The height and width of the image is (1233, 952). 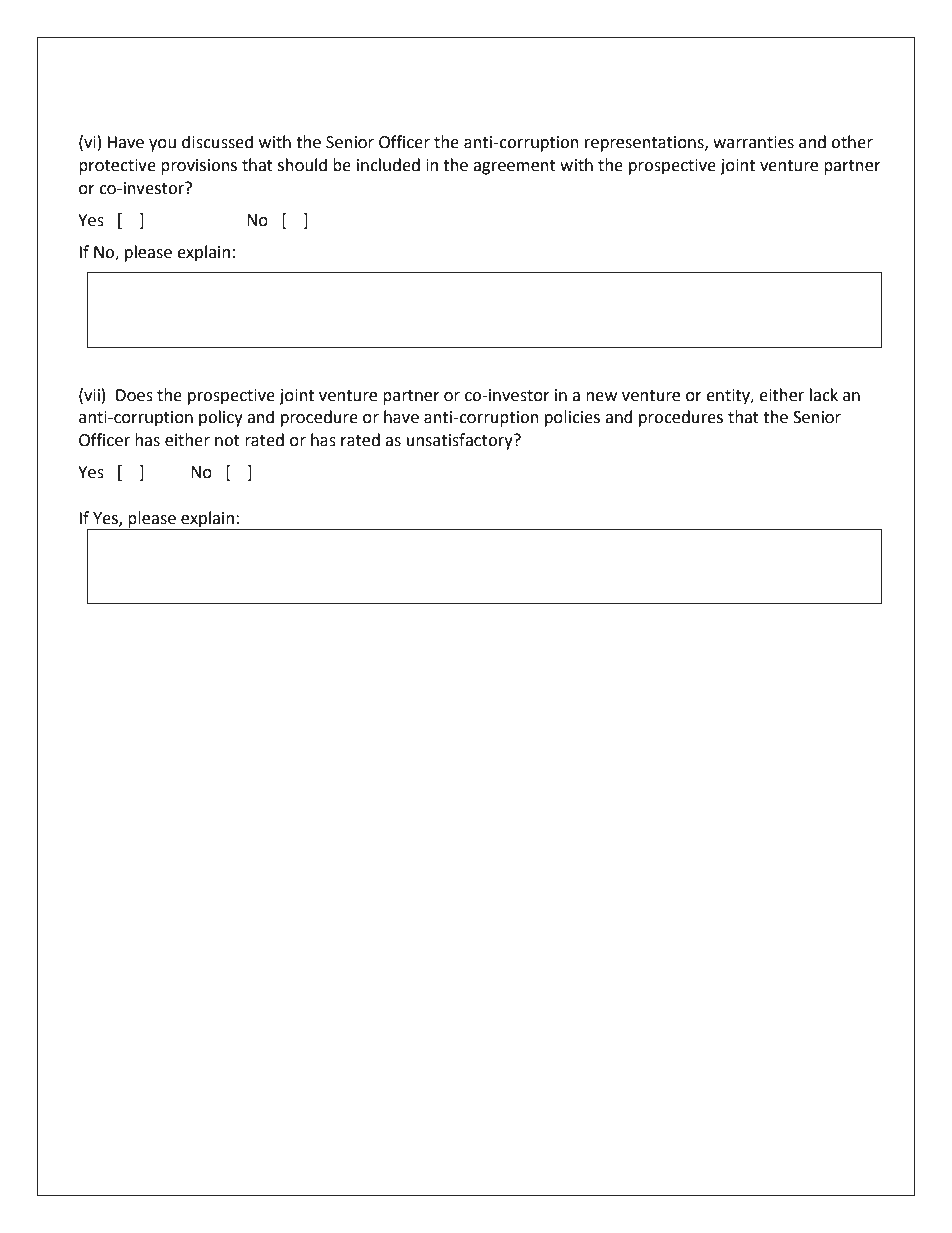 I want to click on Does, so click(x=134, y=395).
